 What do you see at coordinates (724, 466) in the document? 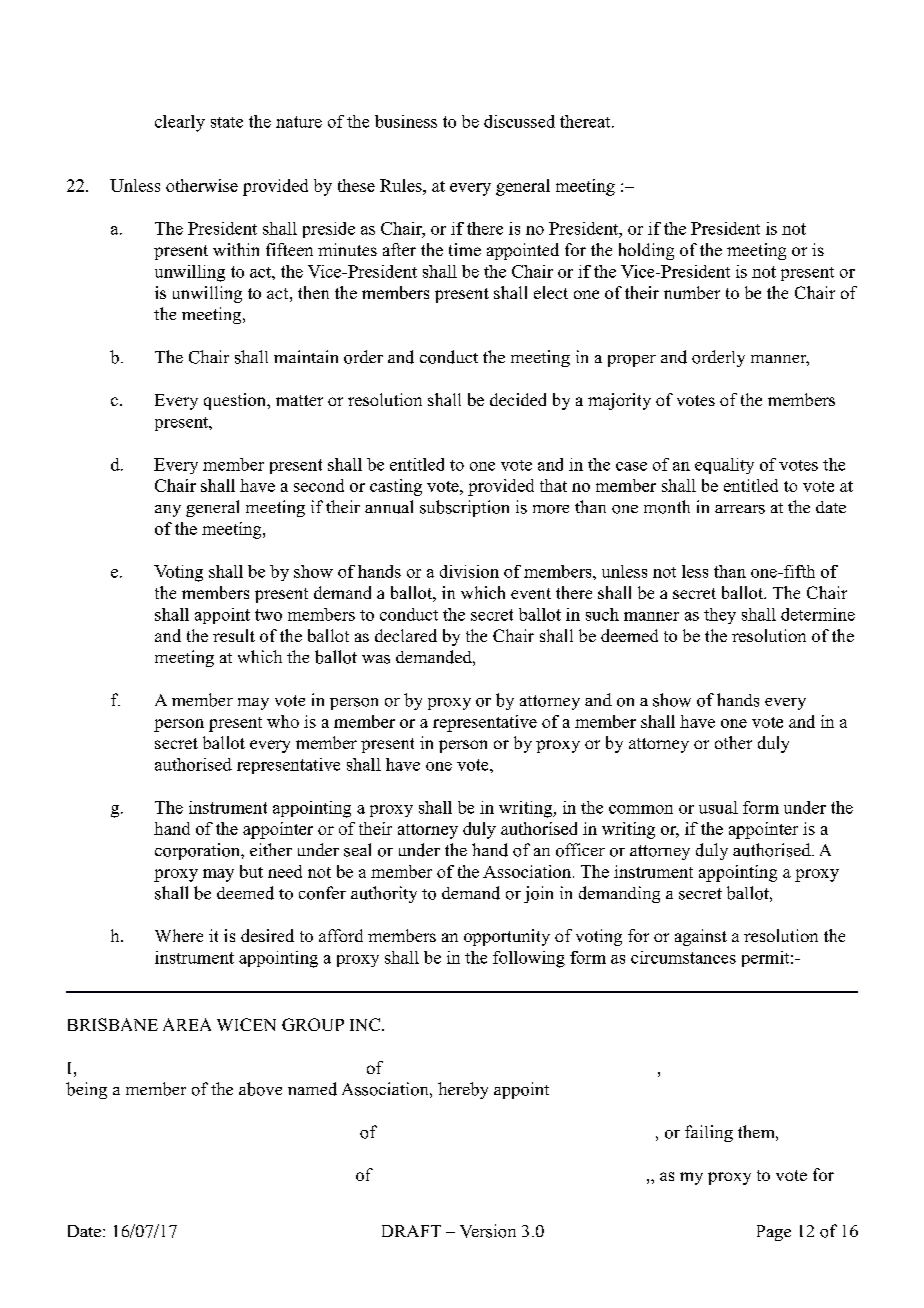
I see `equality` at bounding box center [724, 466].
